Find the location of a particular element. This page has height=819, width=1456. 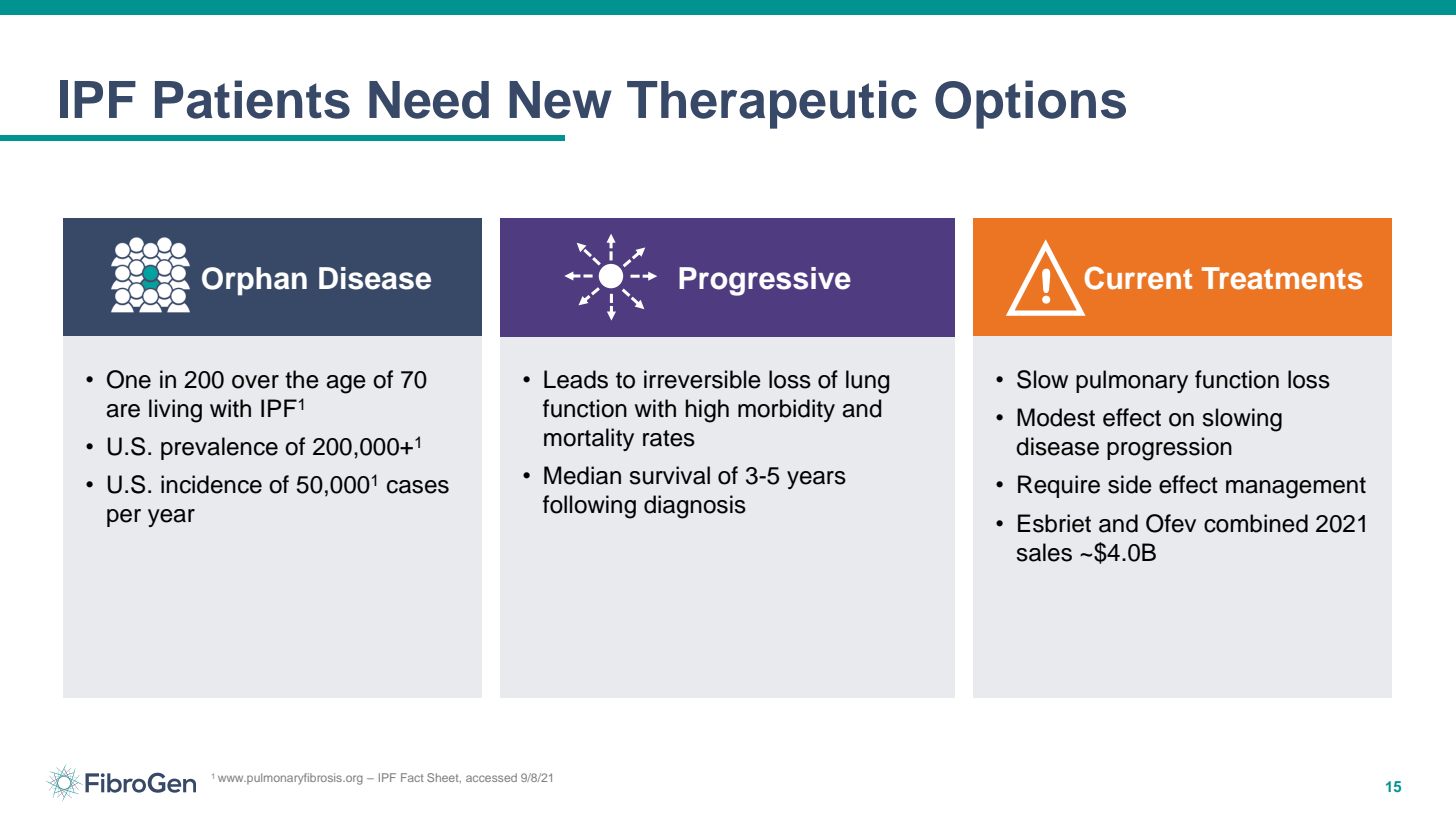

accessed is located at coordinates (491, 777).
